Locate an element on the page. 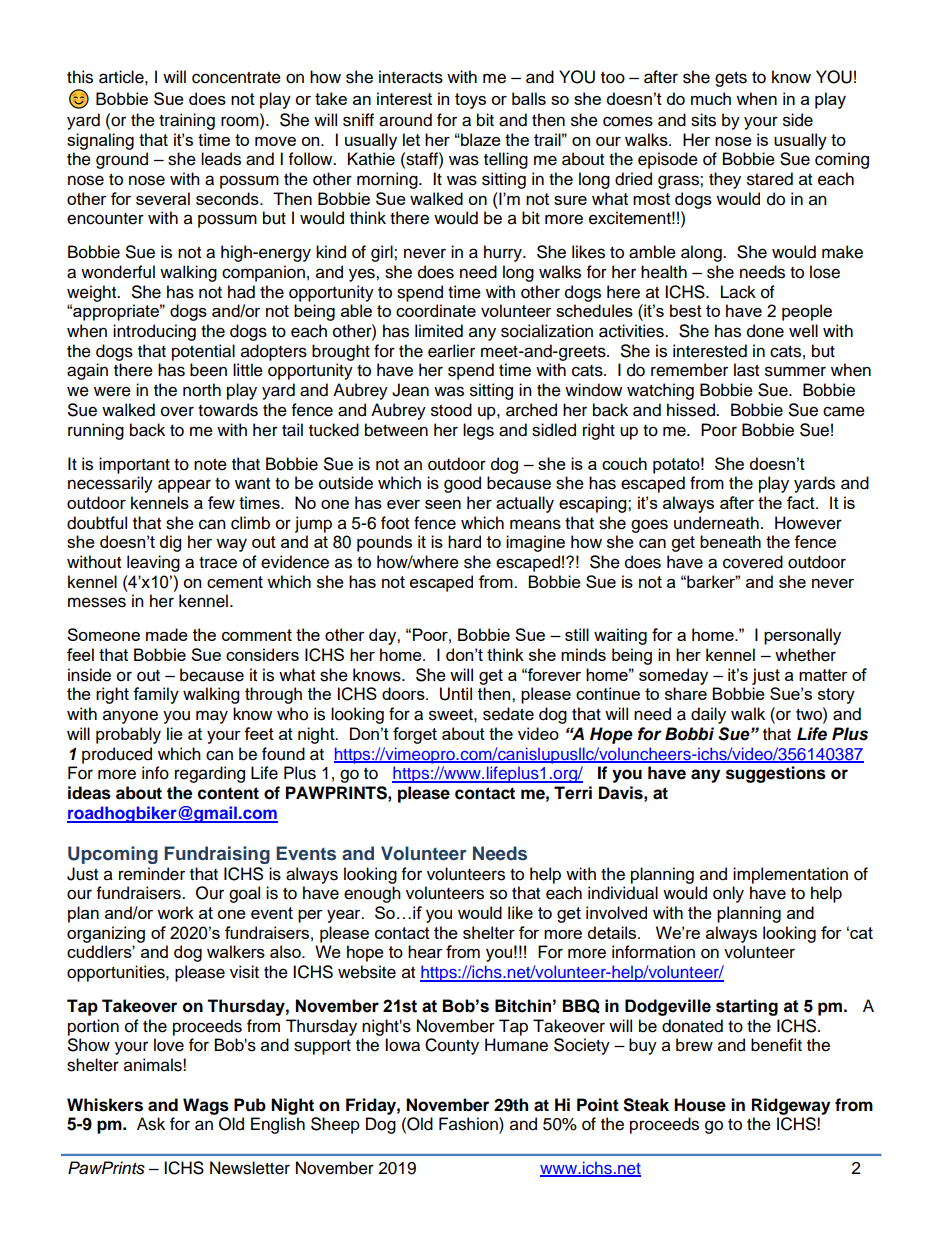  legs is located at coordinates (478, 431).
